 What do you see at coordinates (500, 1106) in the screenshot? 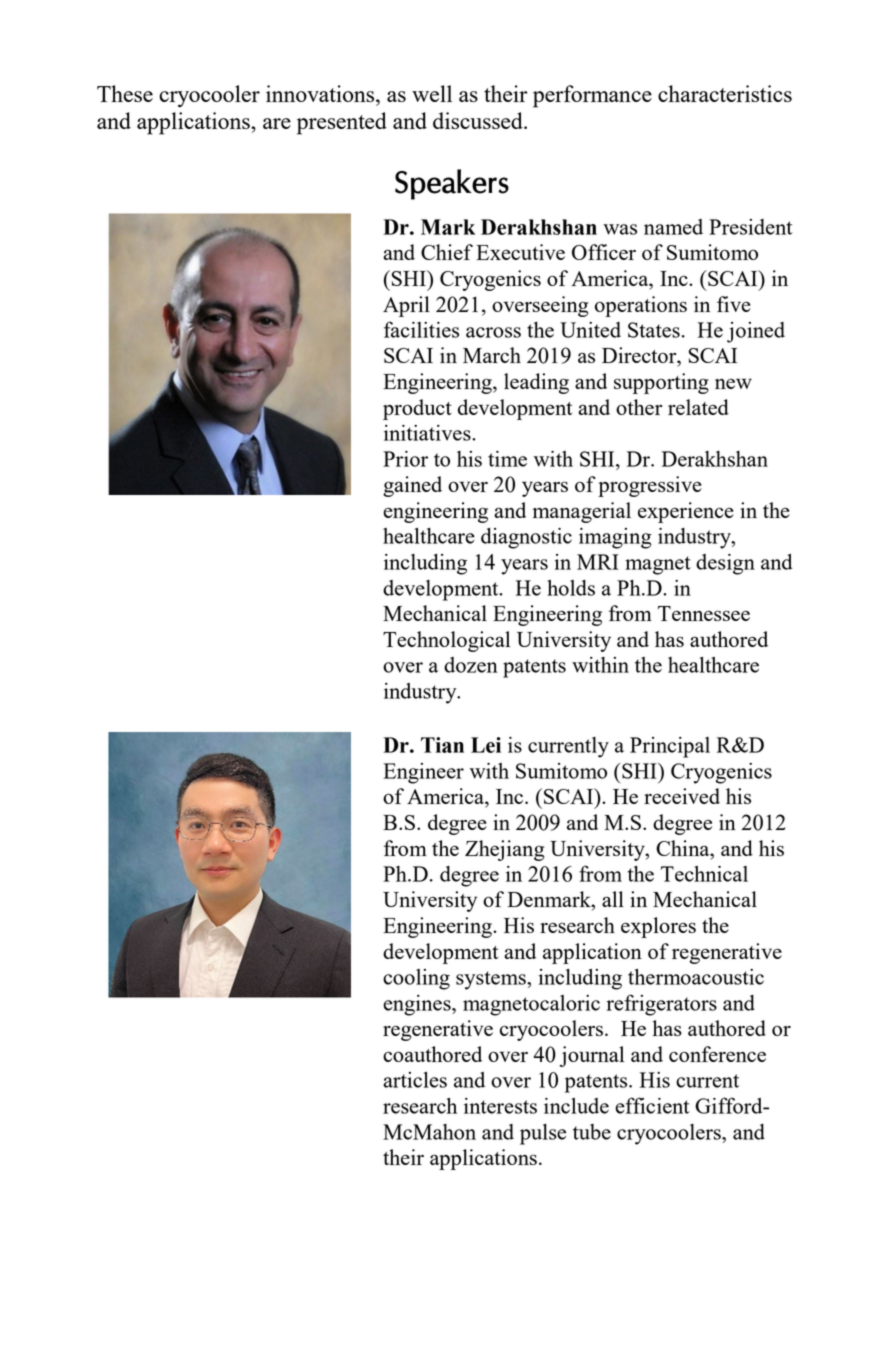
I see `interests` at bounding box center [500, 1106].
